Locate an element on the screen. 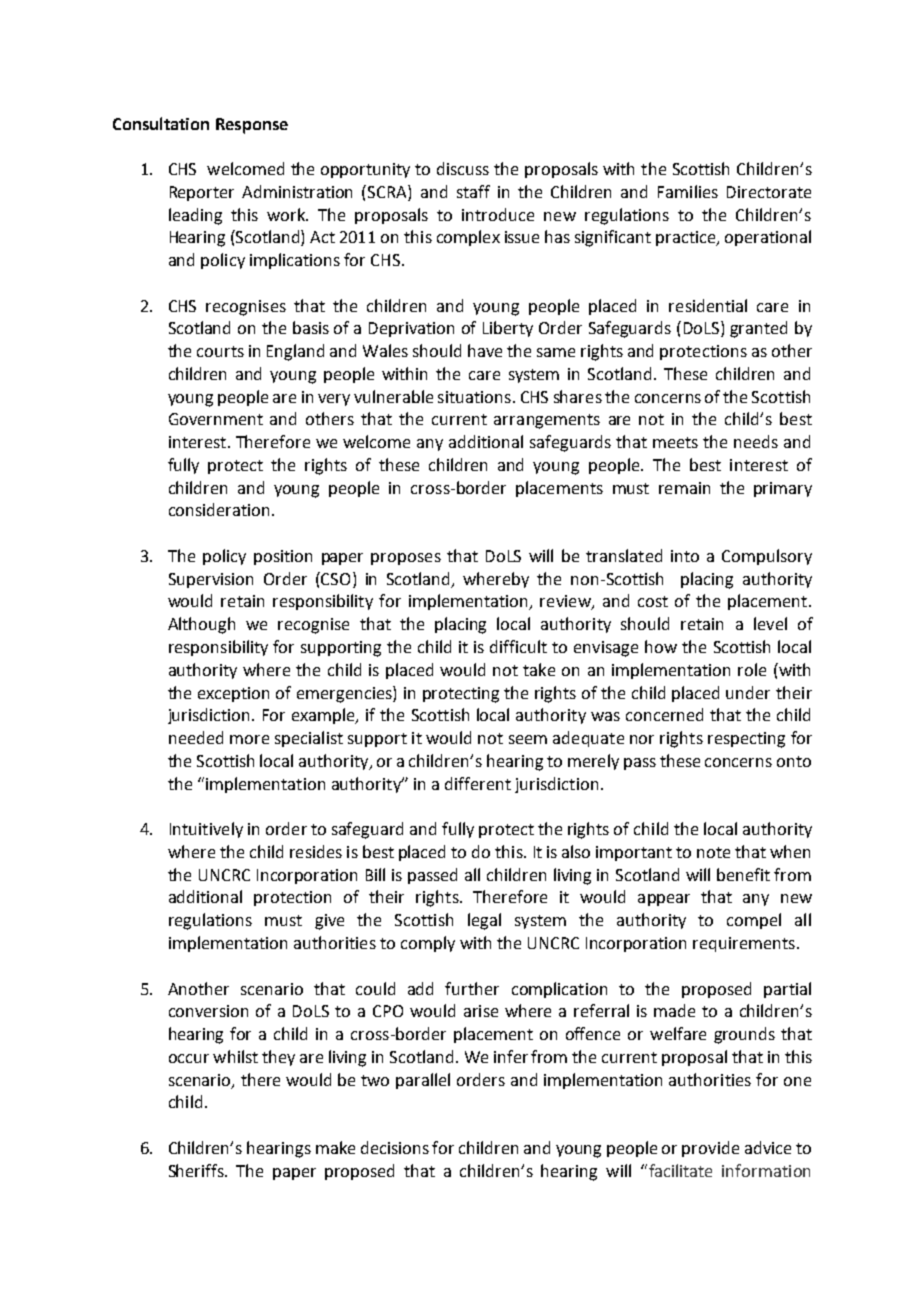  Government is located at coordinates (216, 419).
